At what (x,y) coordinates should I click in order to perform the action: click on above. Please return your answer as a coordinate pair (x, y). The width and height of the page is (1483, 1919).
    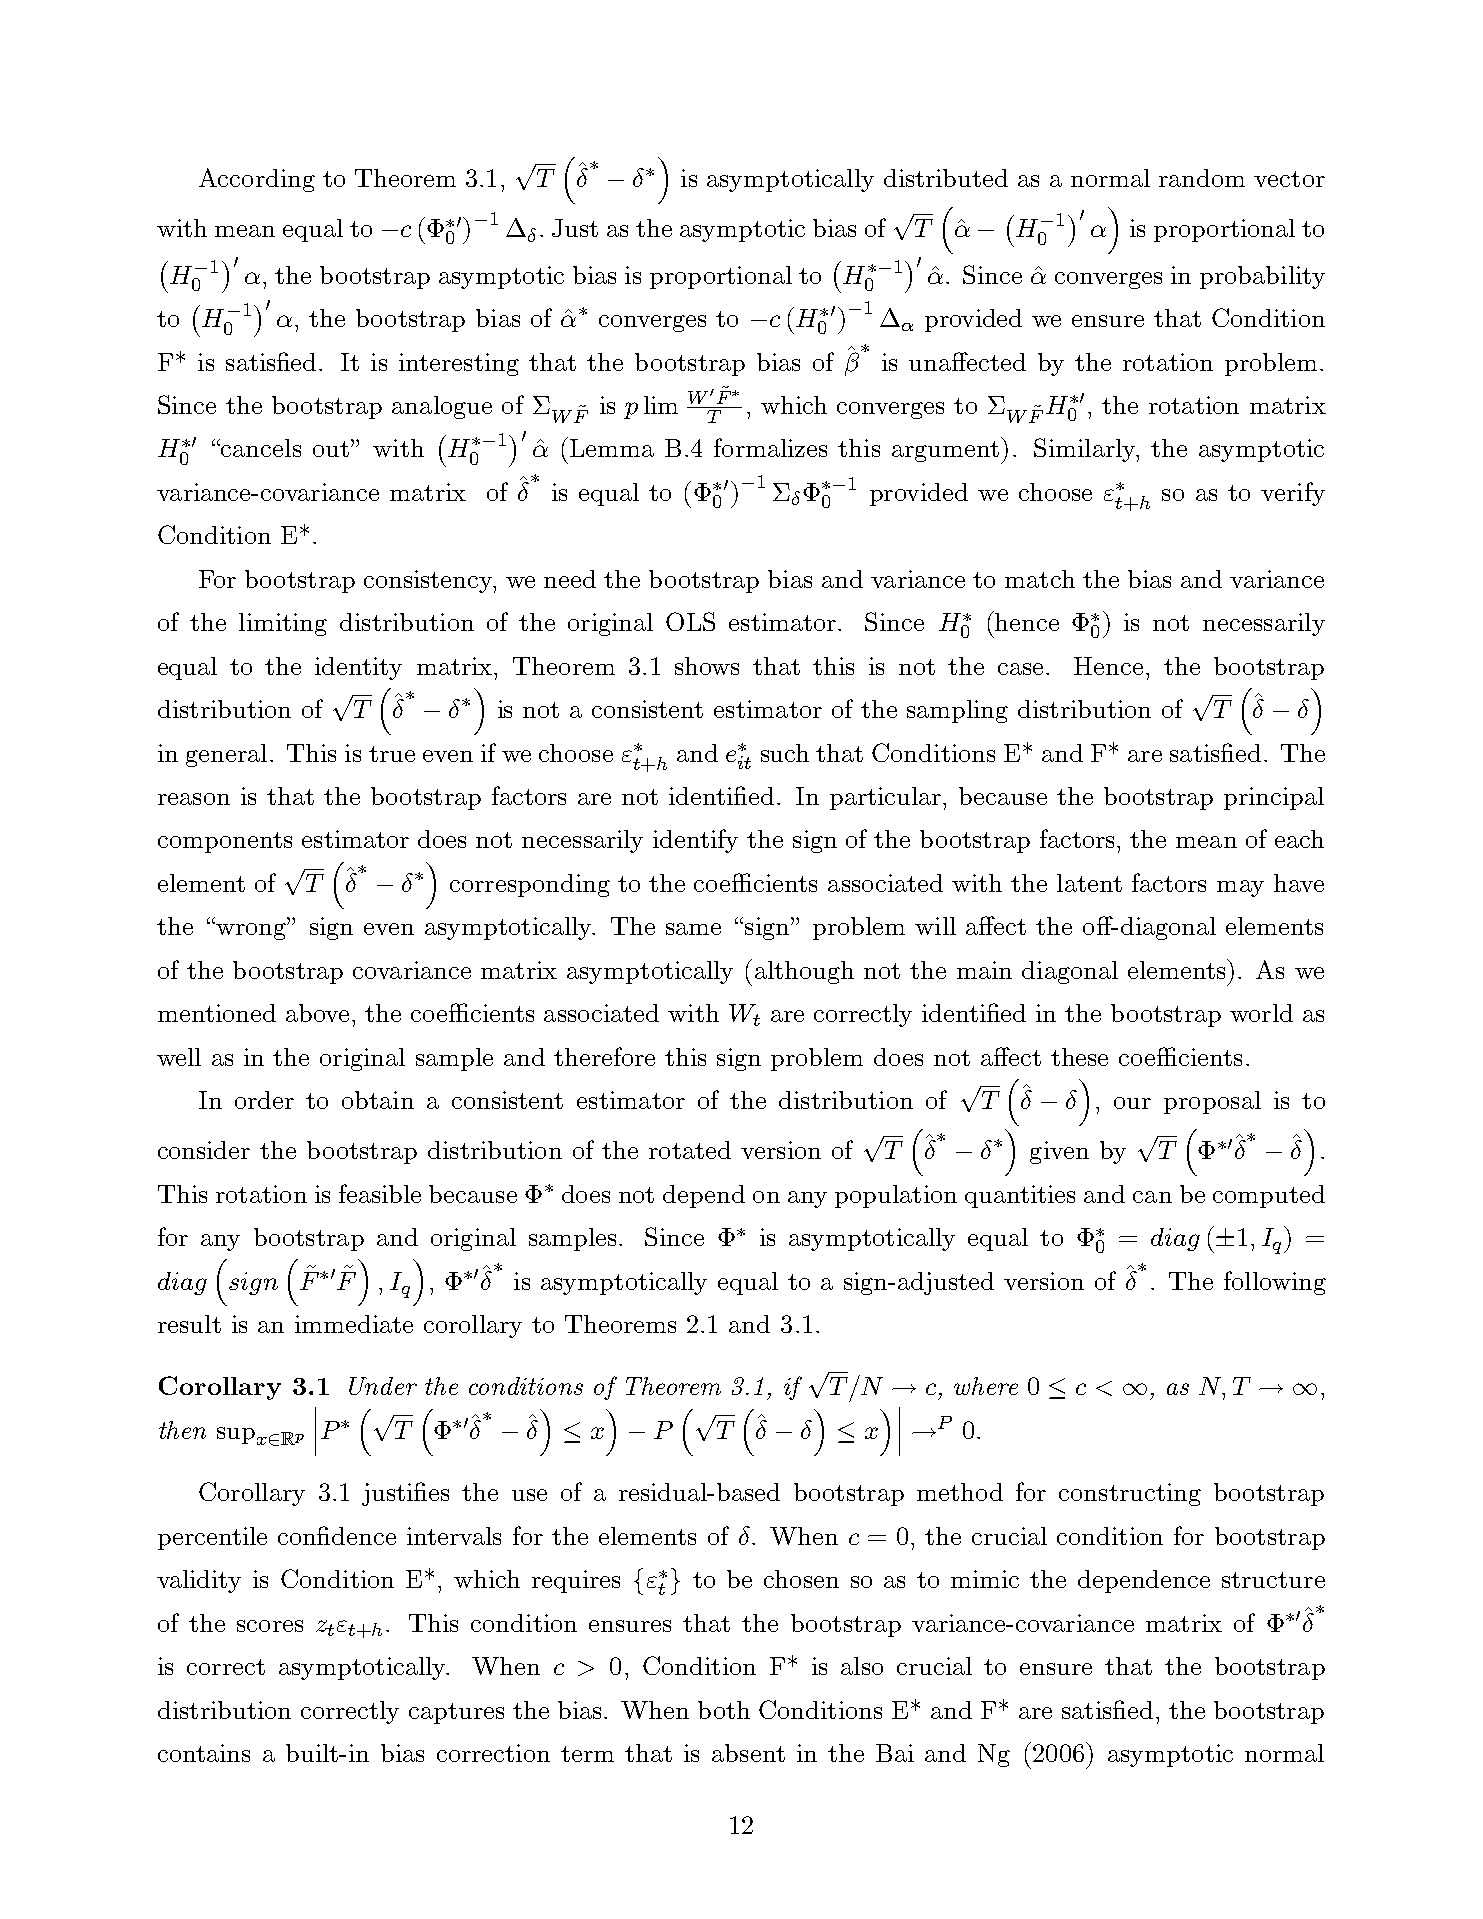
    Looking at the image, I should click on (317, 1013).
